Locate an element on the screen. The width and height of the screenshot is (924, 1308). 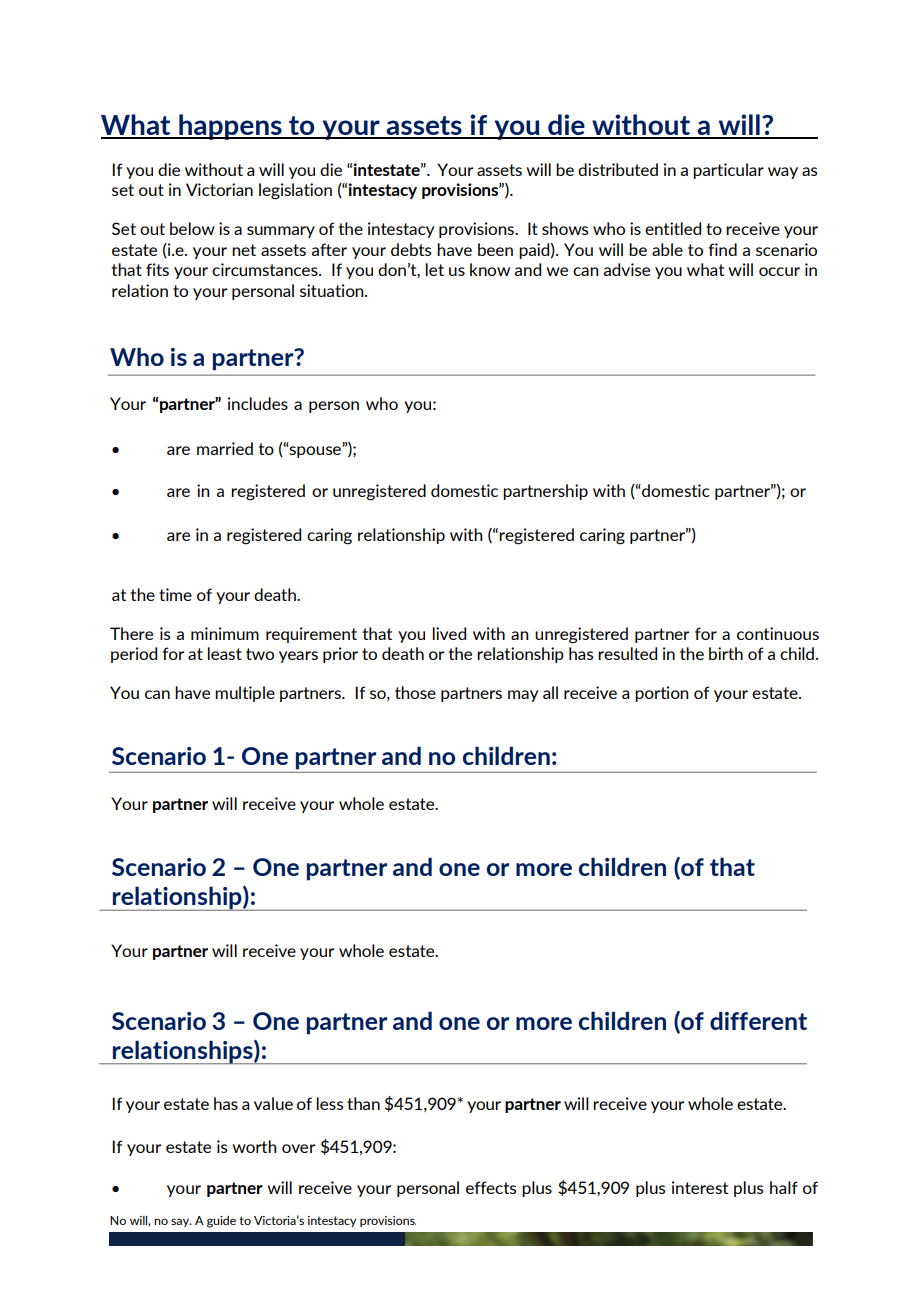
effects is located at coordinates (491, 1187).
